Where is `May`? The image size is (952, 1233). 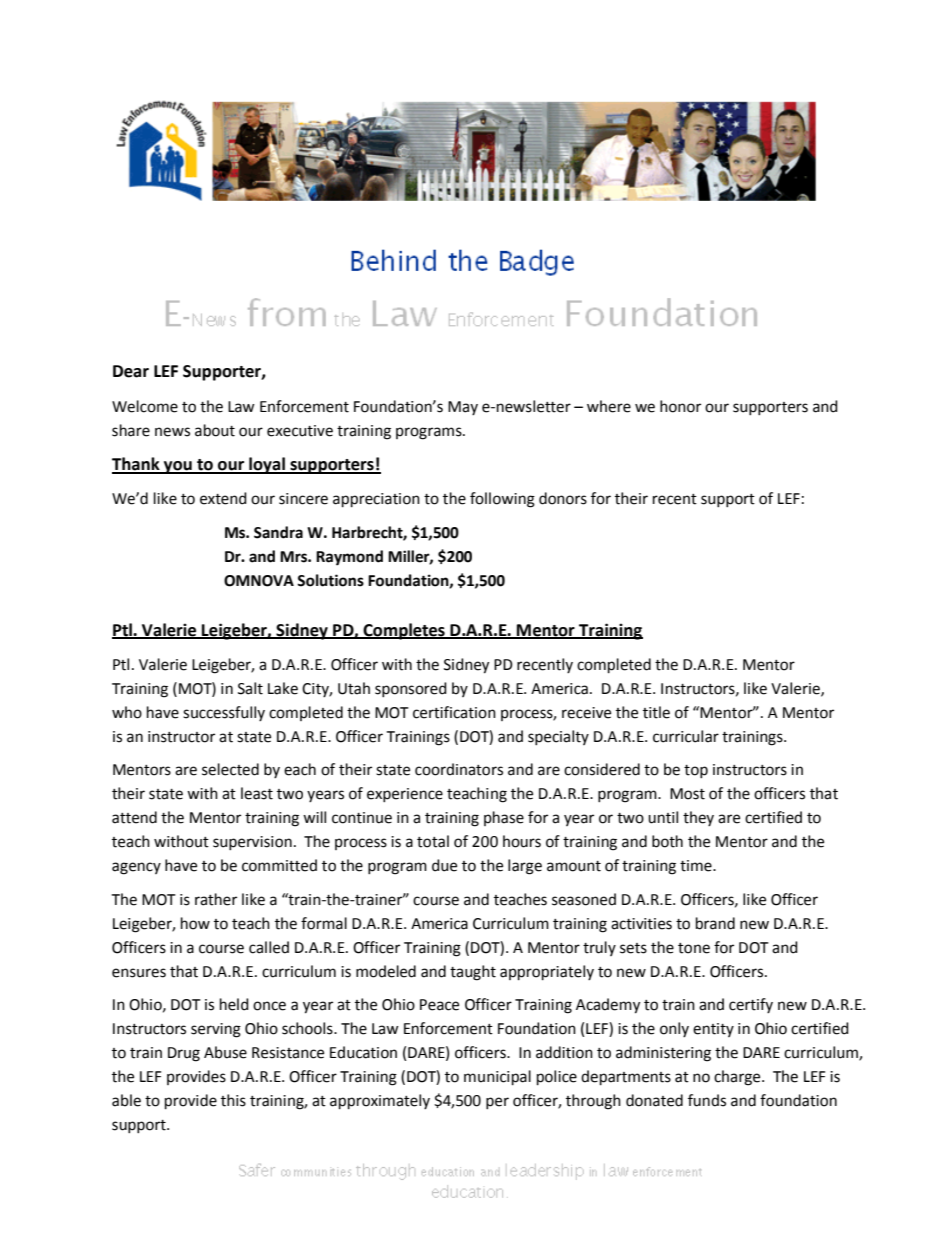 May is located at coordinates (463, 408).
